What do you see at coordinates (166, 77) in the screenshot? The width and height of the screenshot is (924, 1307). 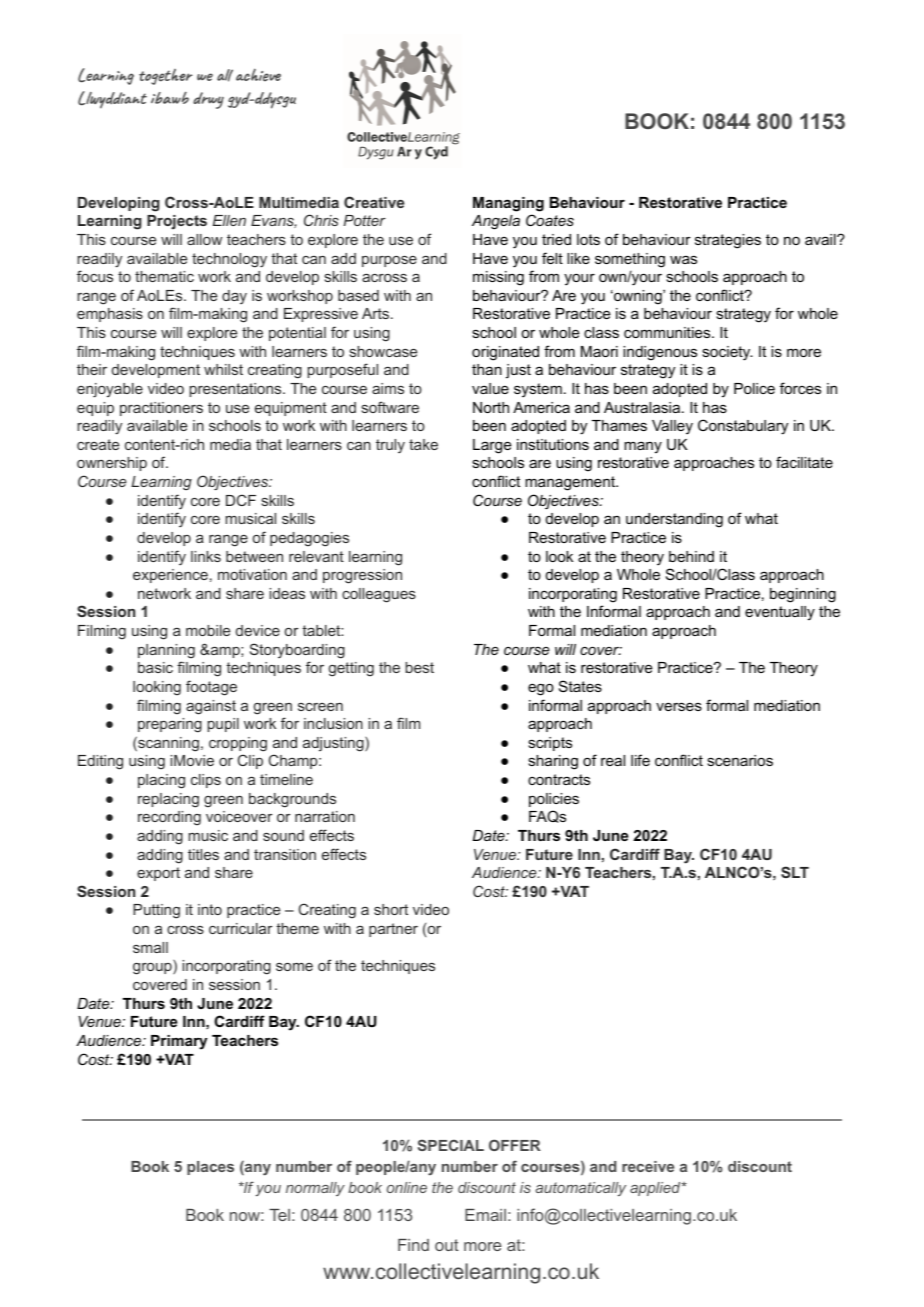 I see `together` at bounding box center [166, 77].
